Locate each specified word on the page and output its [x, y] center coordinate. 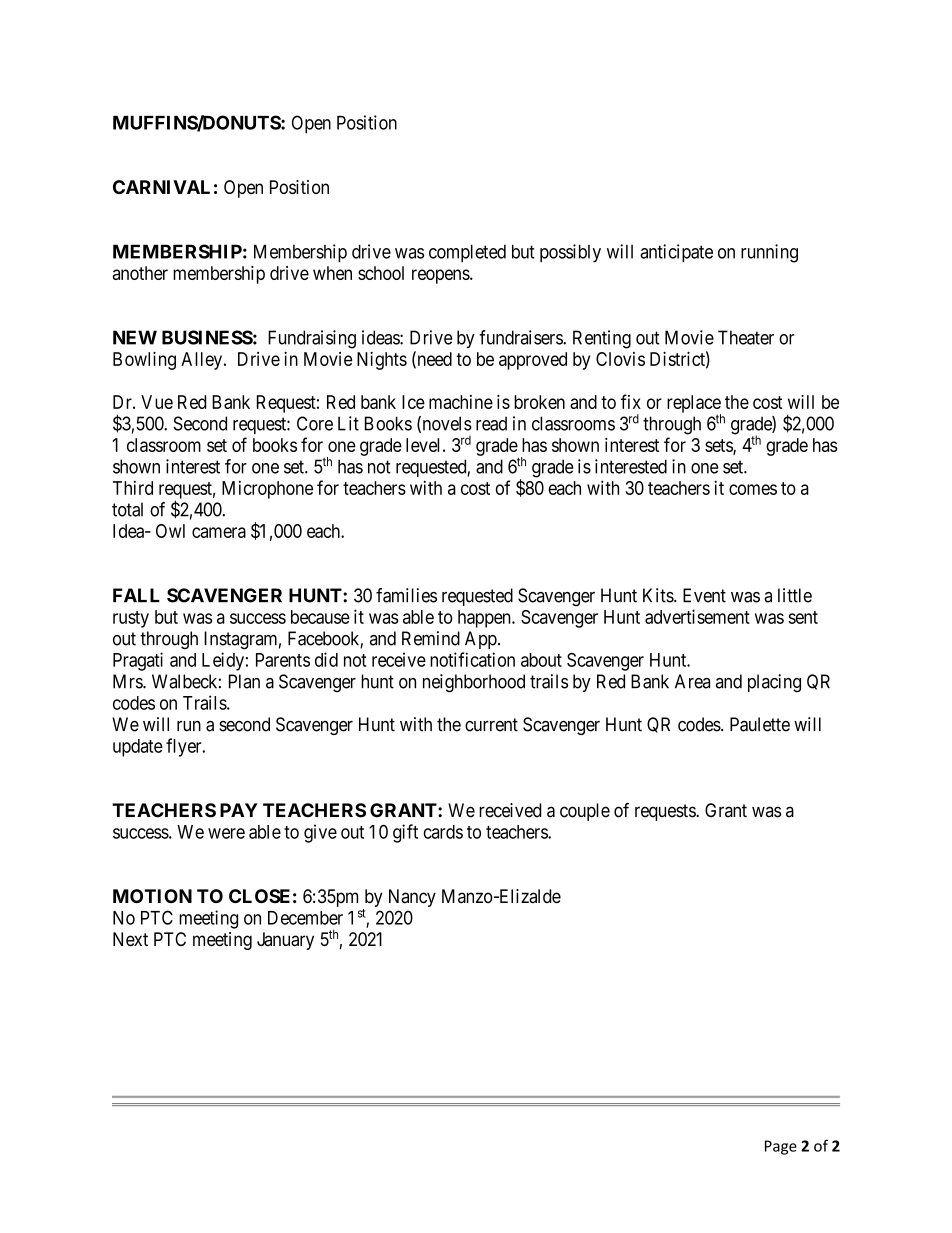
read [491, 423]
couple [585, 812]
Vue [157, 402]
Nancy [412, 898]
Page [781, 1147]
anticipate [676, 253]
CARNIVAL [161, 187]
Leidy [223, 661]
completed [467, 253]
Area [692, 681]
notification [472, 659]
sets [719, 446]
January [285, 941]
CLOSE [259, 896]
